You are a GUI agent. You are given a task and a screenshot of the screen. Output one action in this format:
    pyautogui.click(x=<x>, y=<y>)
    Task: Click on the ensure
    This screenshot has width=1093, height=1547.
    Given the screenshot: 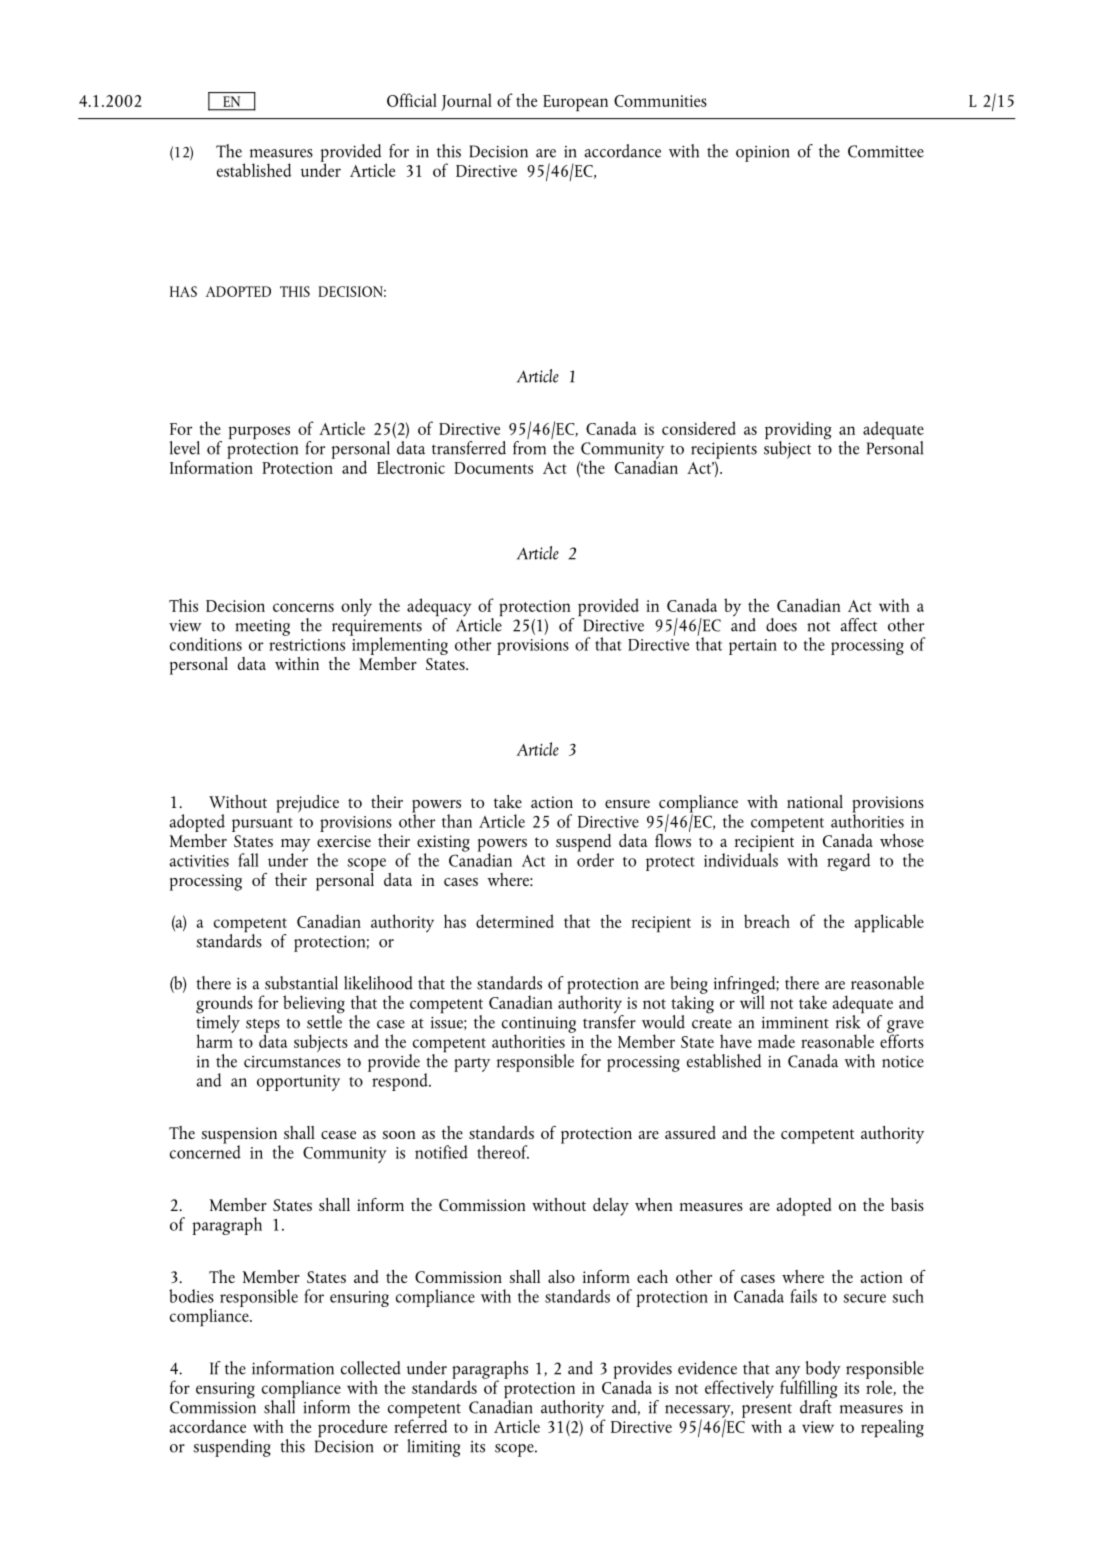 What is the action you would take?
    pyautogui.click(x=627, y=804)
